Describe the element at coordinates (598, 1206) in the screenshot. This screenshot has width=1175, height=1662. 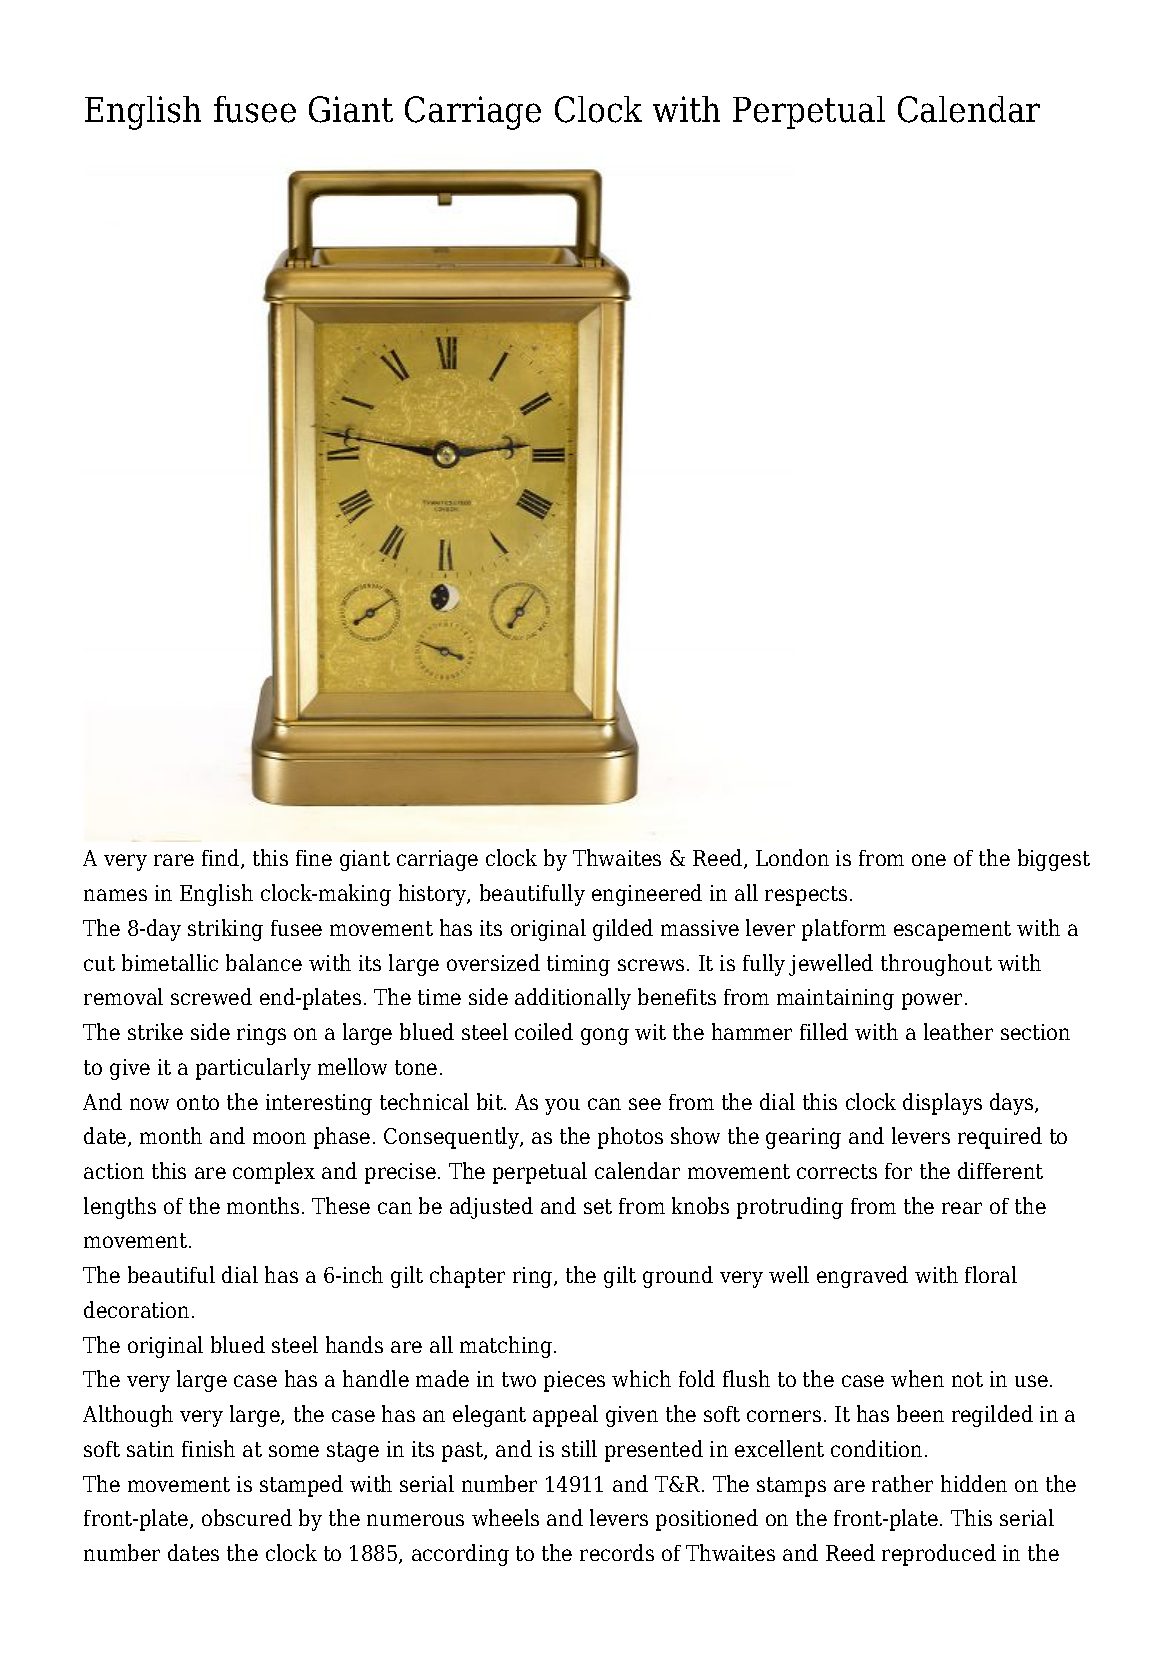
I see `set` at that location.
